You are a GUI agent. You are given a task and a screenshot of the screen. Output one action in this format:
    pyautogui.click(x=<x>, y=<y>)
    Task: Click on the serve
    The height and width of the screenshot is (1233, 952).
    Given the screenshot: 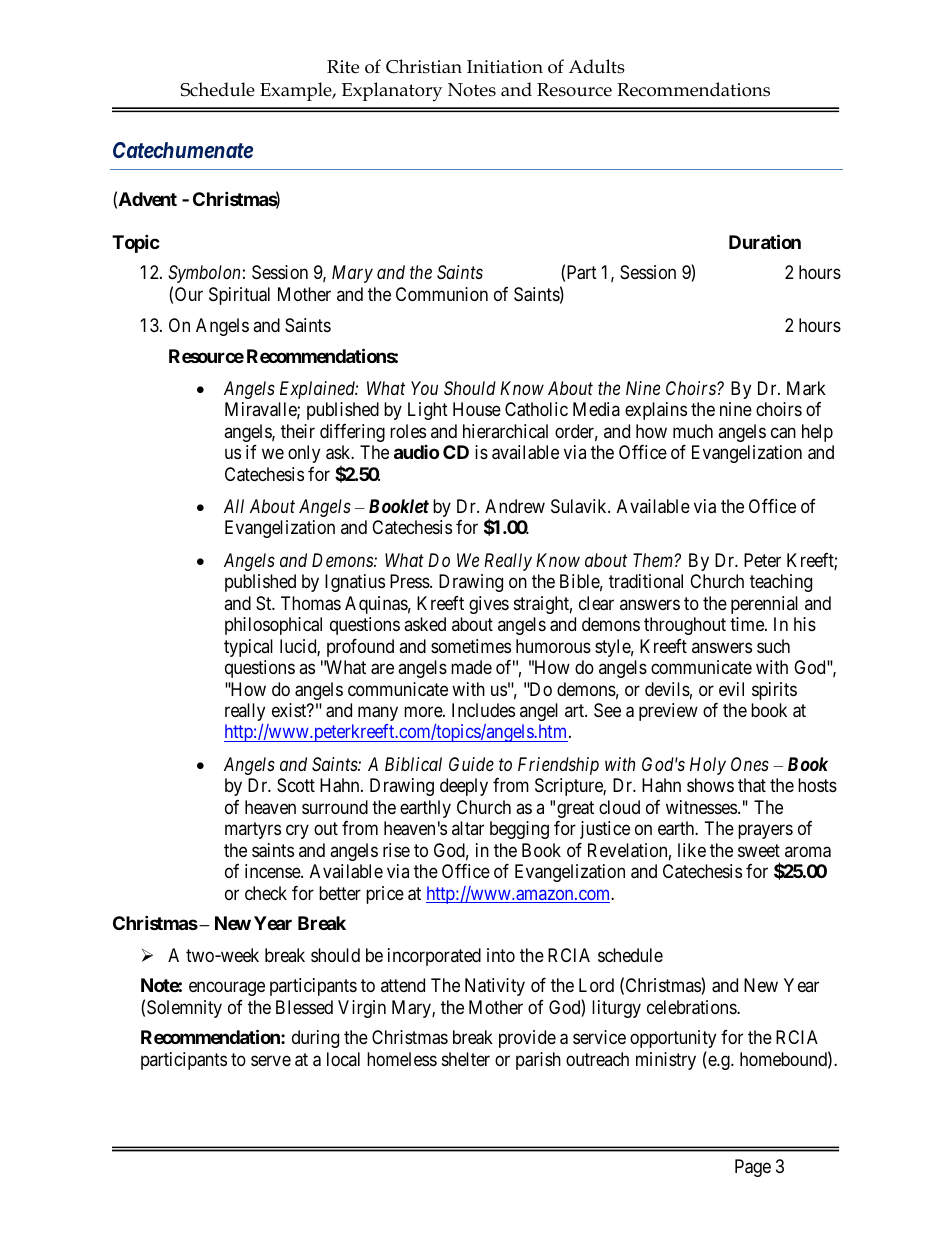 What is the action you would take?
    pyautogui.click(x=271, y=1060)
